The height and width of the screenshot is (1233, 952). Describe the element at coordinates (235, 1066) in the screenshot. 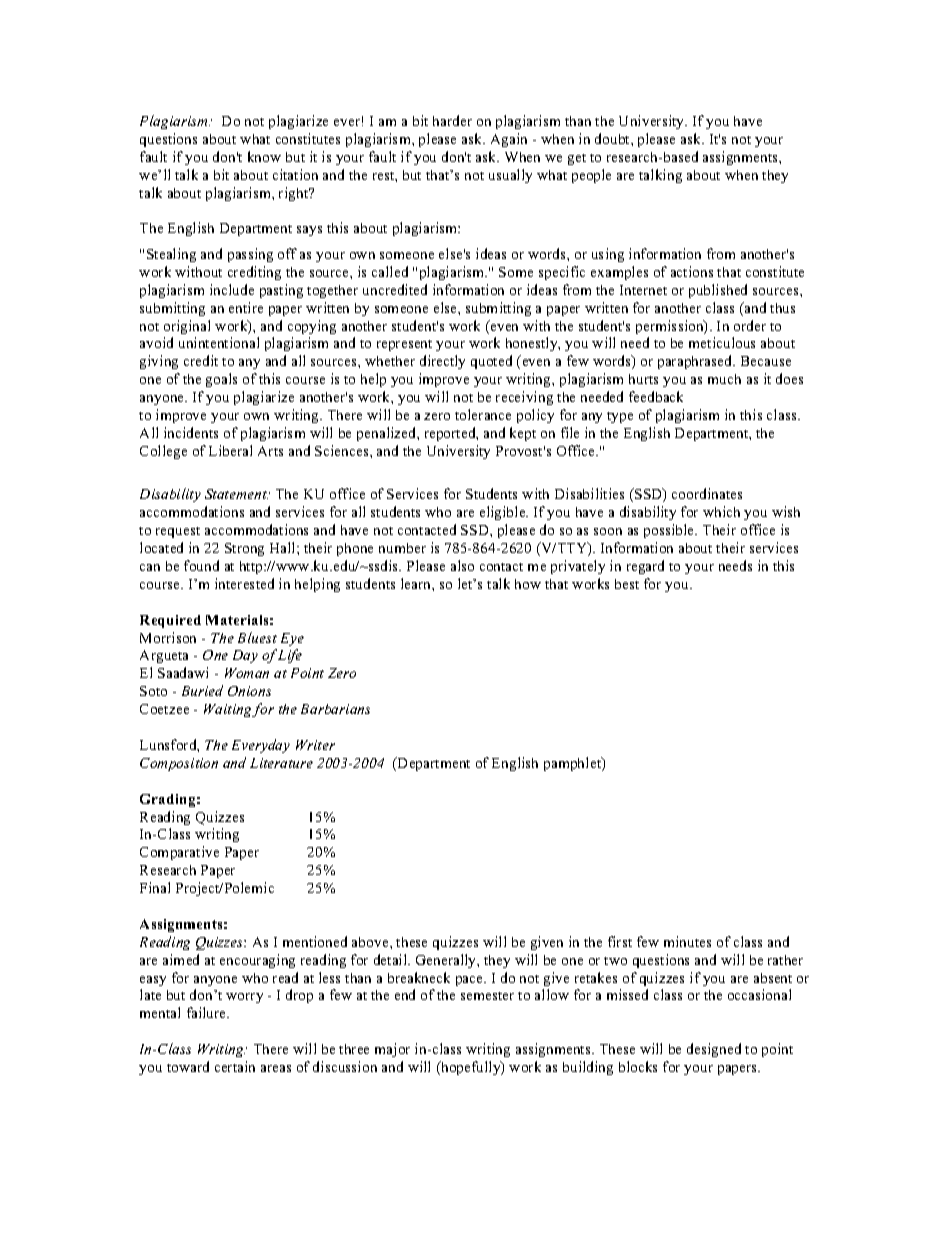

I see `certain` at that location.
